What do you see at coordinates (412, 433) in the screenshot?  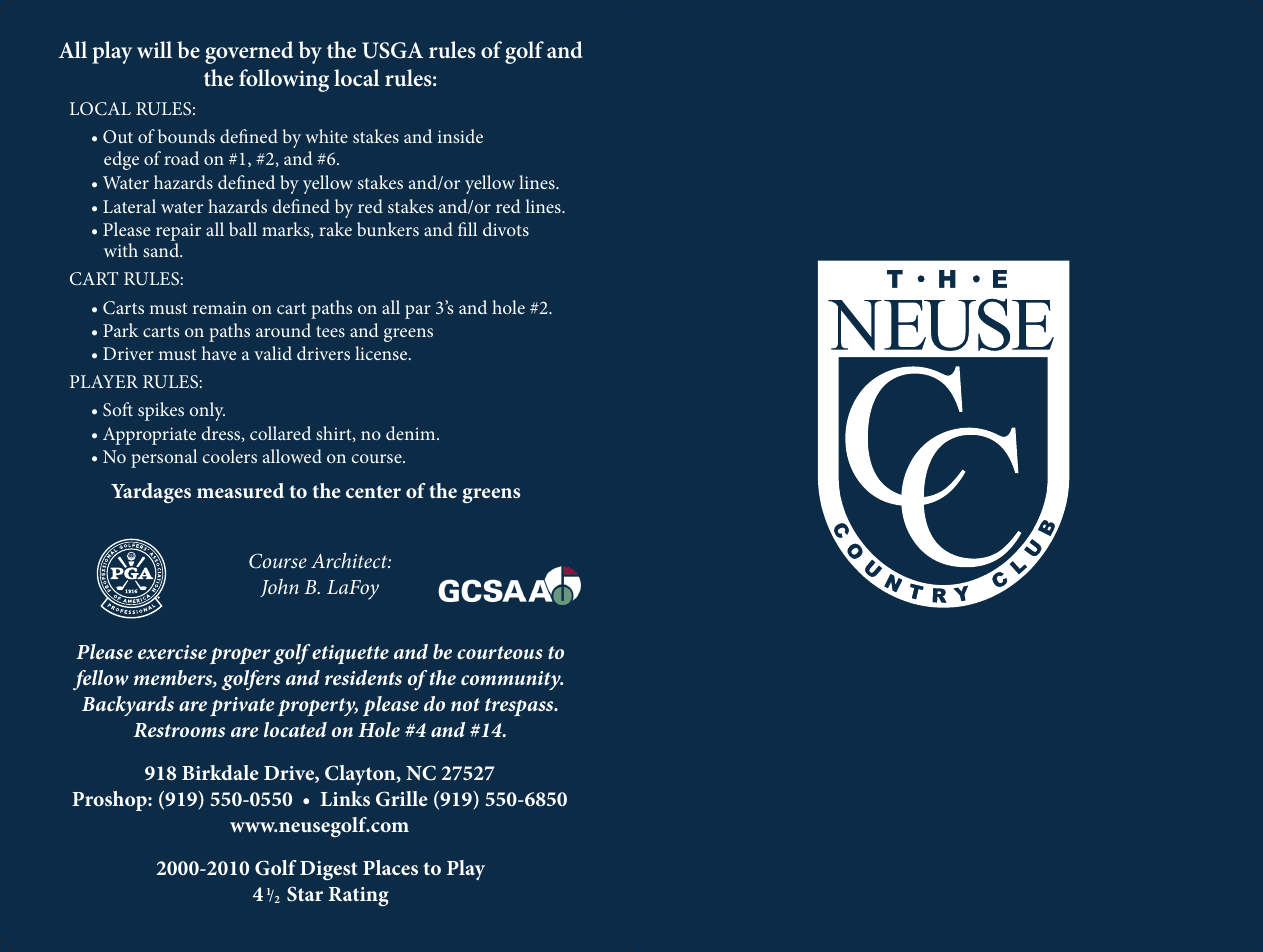 I see `denim` at bounding box center [412, 433].
